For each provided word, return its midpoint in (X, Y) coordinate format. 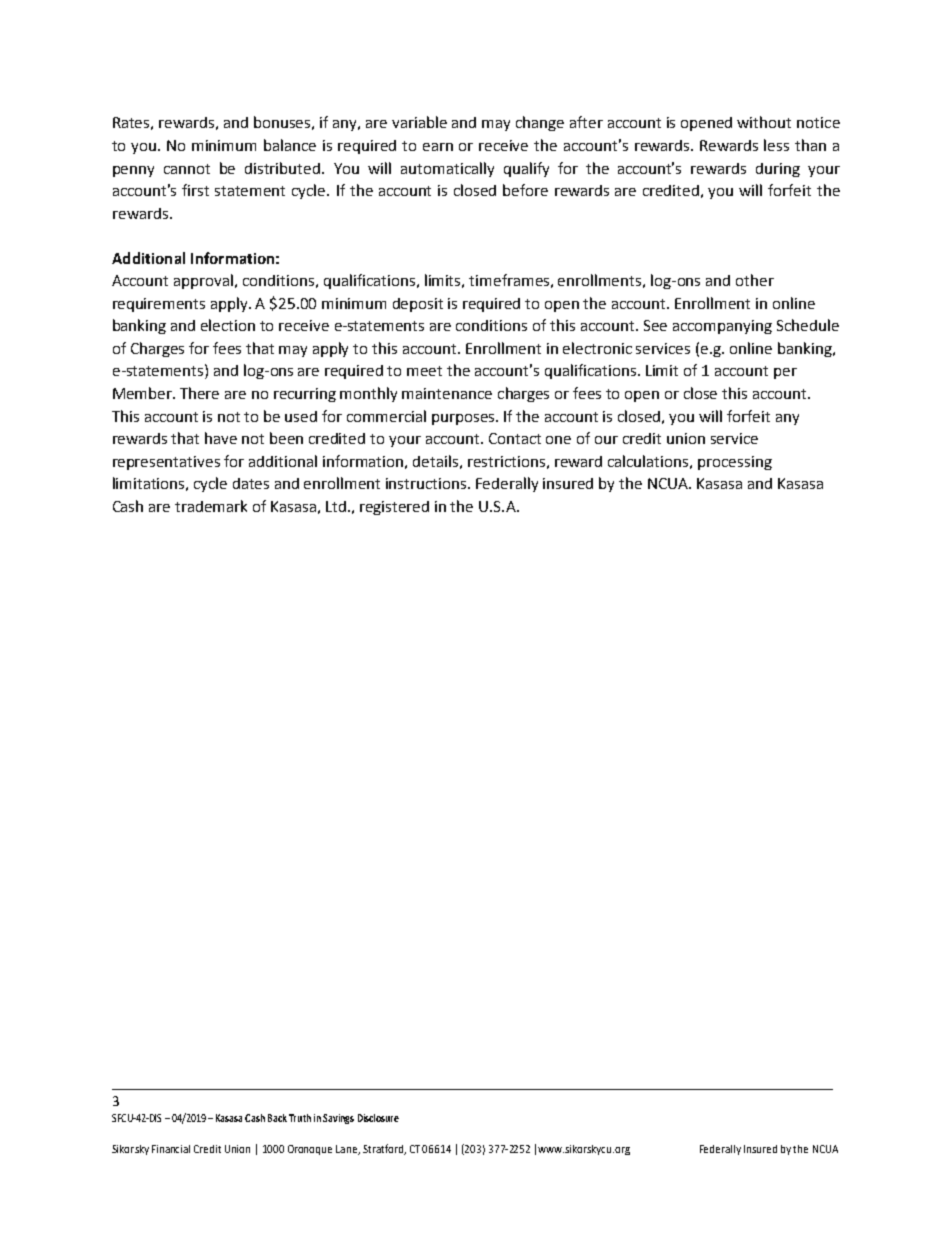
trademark (211, 506)
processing (735, 463)
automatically (447, 169)
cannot (187, 169)
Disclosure (378, 1118)
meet (424, 371)
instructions (427, 483)
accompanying (722, 327)
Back (277, 1118)
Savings (338, 1119)
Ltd (337, 506)
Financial (171, 1149)
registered (394, 508)
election (228, 325)
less (776, 145)
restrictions (506, 461)
